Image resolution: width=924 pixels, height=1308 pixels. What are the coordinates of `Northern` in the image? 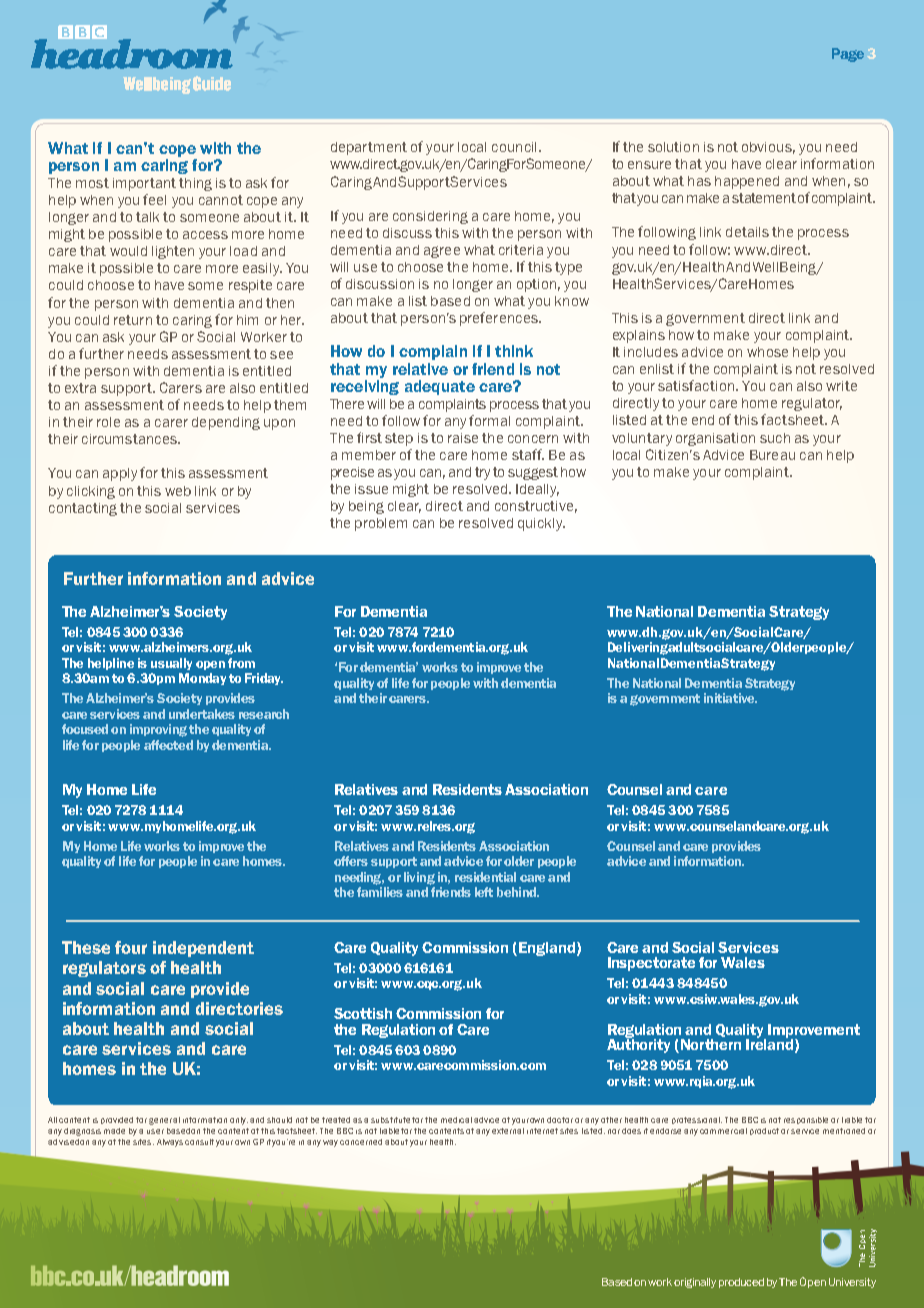 It's located at (711, 1044).
